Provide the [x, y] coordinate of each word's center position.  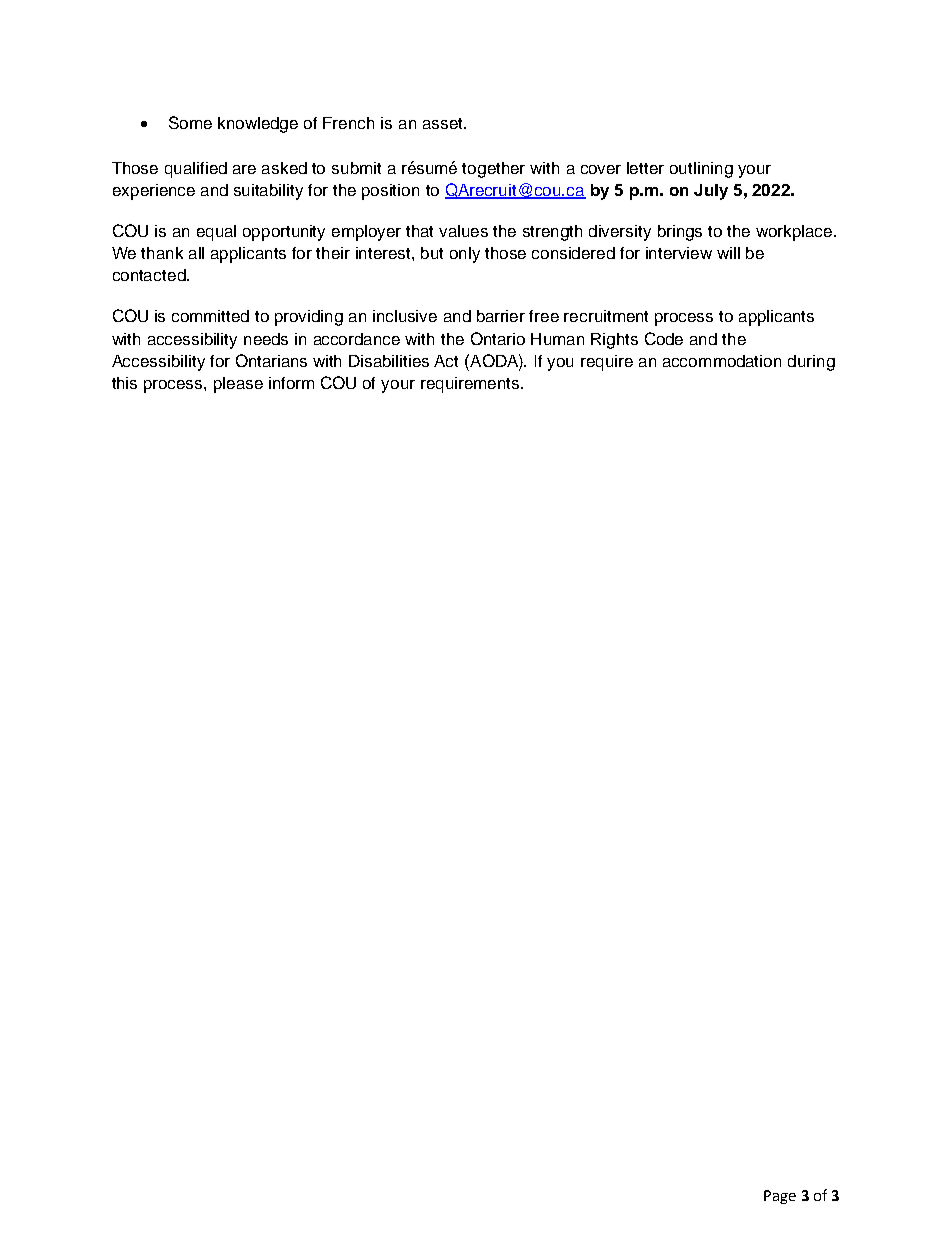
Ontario [498, 338]
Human [557, 339]
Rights [614, 341]
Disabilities [389, 361]
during [811, 363]
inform [291, 383]
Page [780, 1197]
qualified [196, 170]
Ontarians [271, 360]
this [124, 383]
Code [664, 338]
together [493, 170]
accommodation [722, 361]
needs [266, 339]
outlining [701, 170]
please [238, 385]
